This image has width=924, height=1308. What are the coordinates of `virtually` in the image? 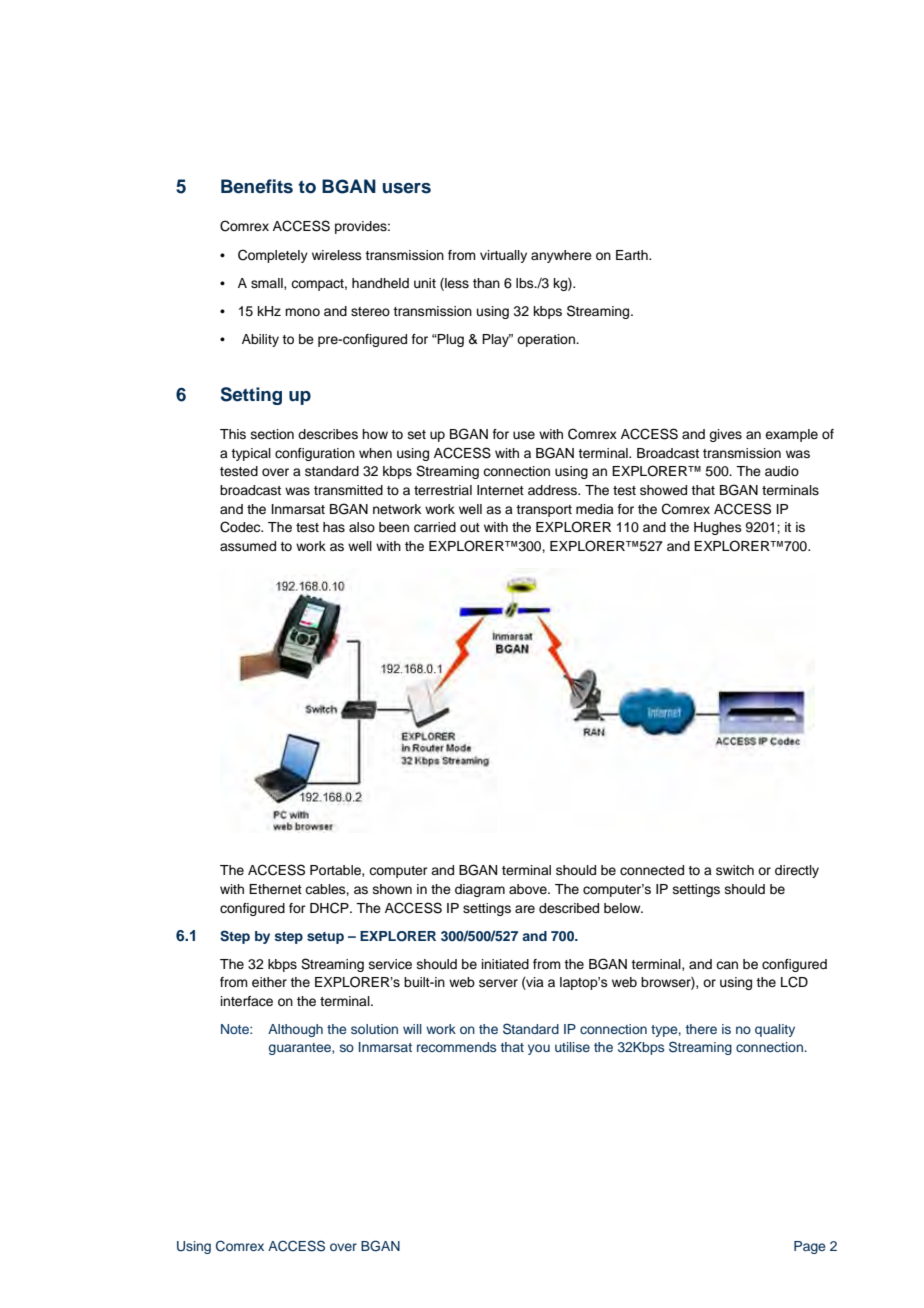 It's located at (503, 256).
